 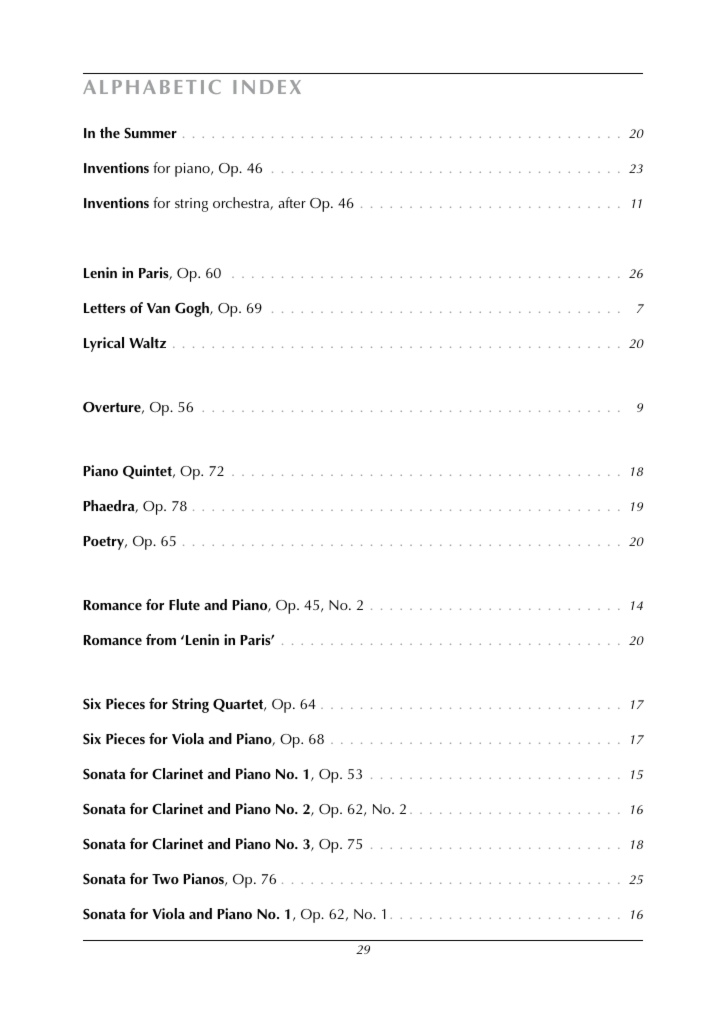 I want to click on Two, so click(x=165, y=879).
